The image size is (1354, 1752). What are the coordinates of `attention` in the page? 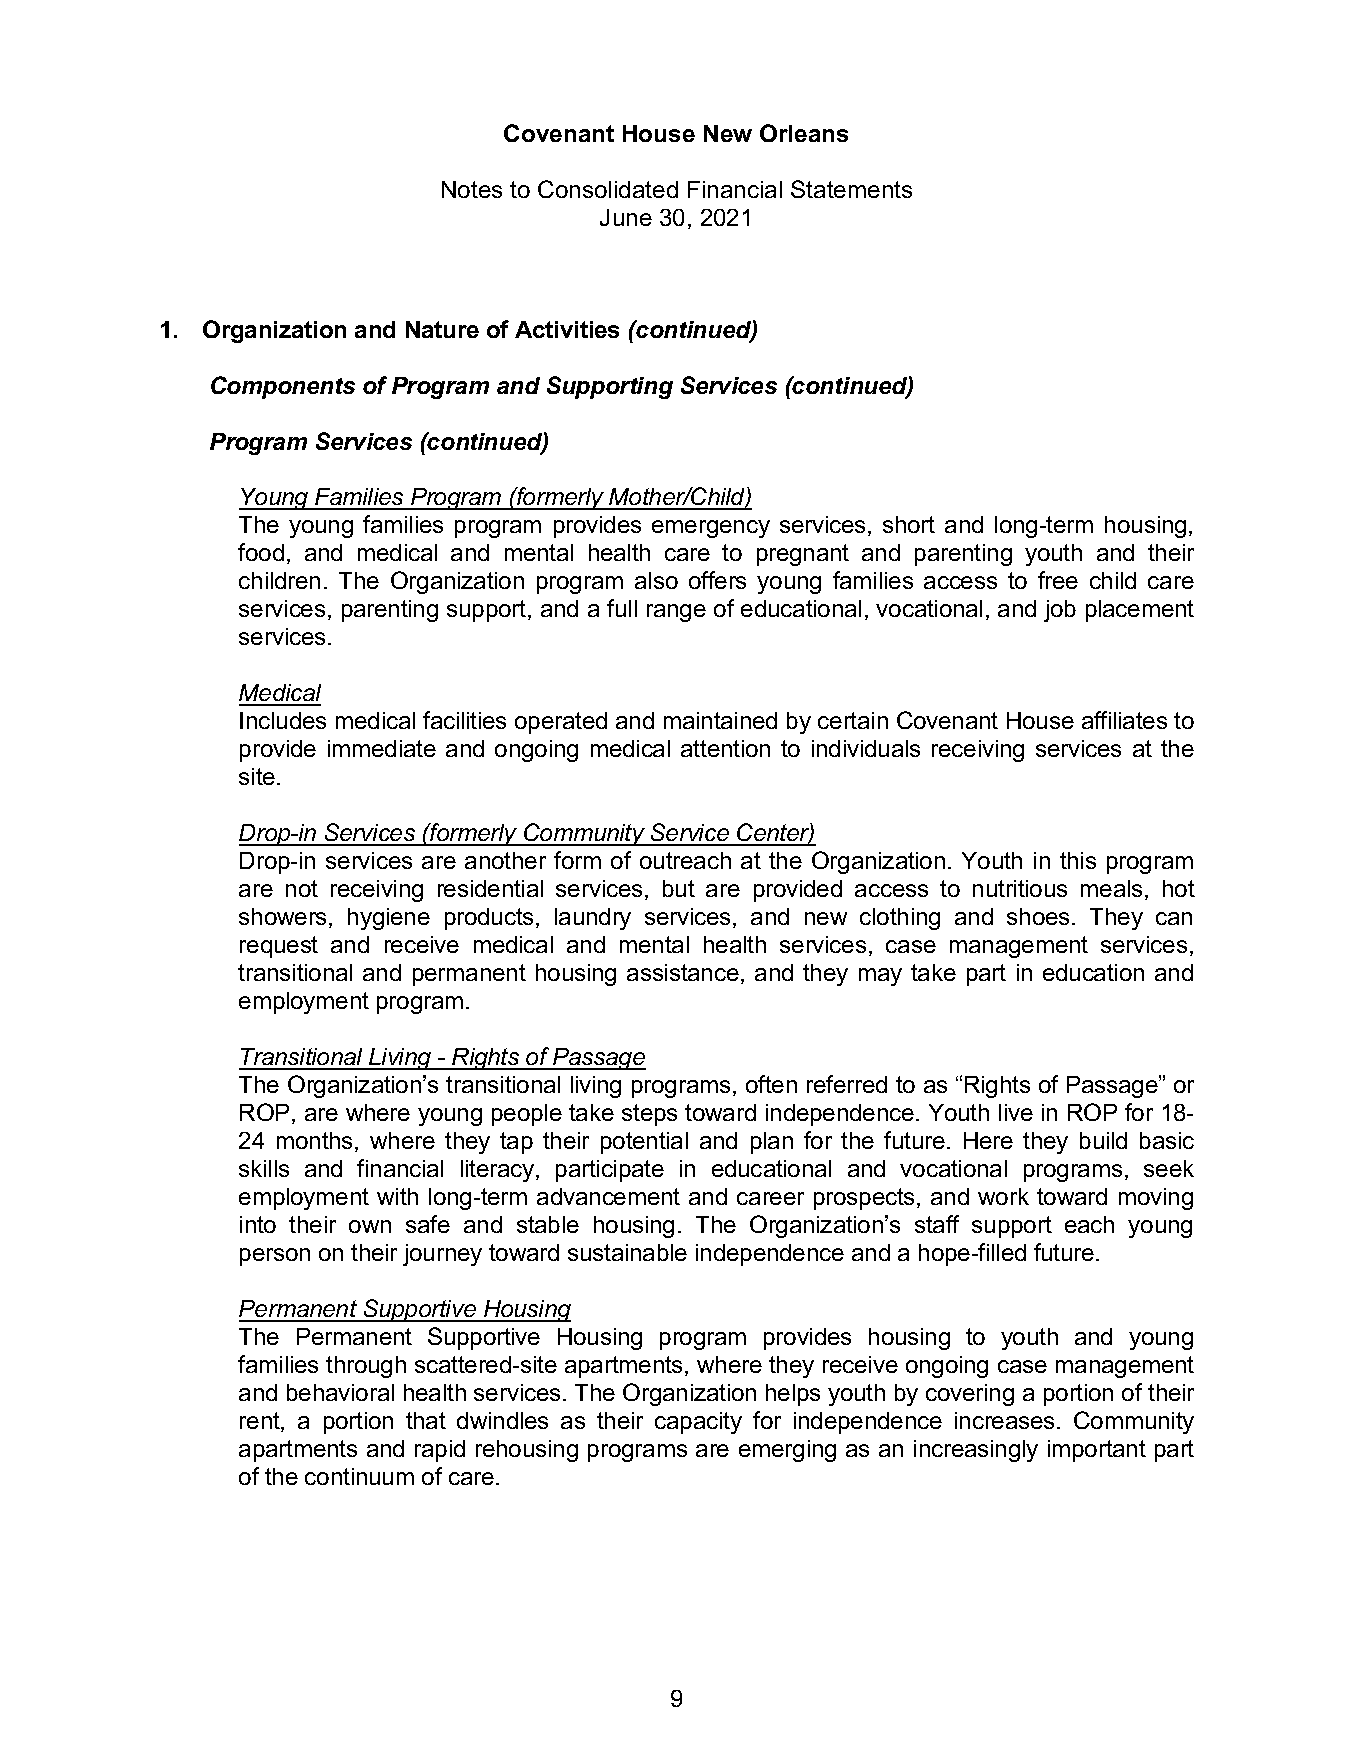 It's located at (725, 748).
